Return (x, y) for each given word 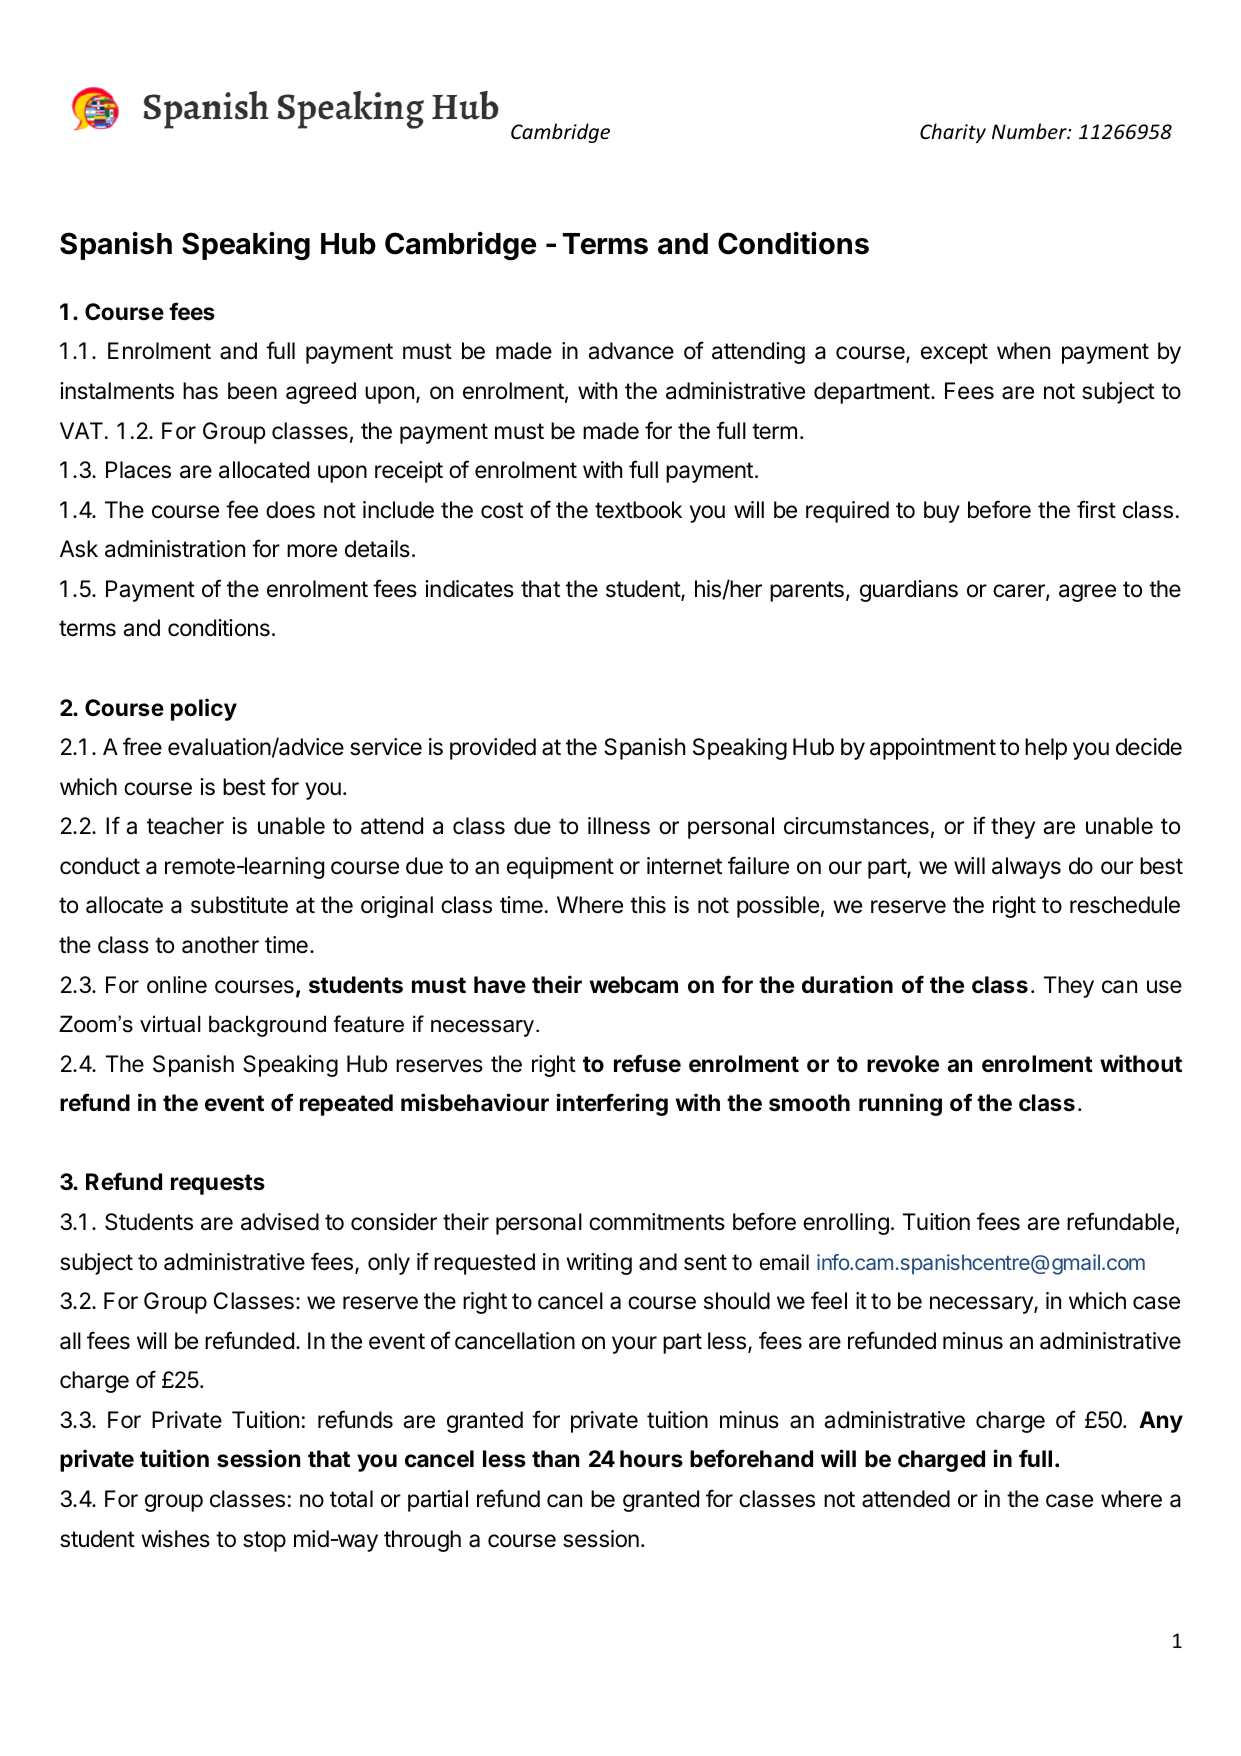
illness (619, 826)
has (200, 391)
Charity (953, 133)
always (1026, 868)
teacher (185, 826)
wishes (175, 1539)
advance (631, 351)
